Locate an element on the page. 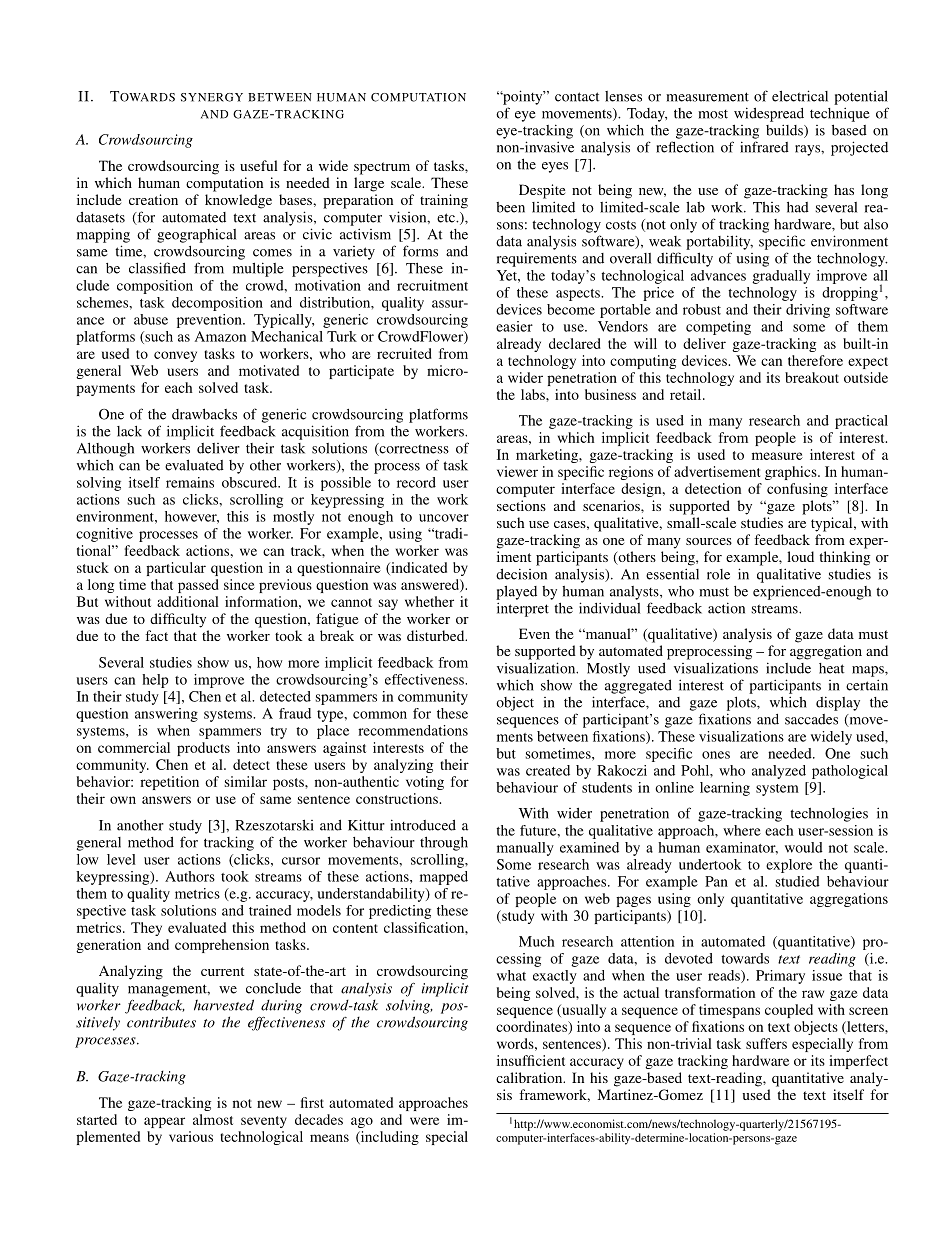 This image has width=952, height=1233. repetition is located at coordinates (169, 783).
